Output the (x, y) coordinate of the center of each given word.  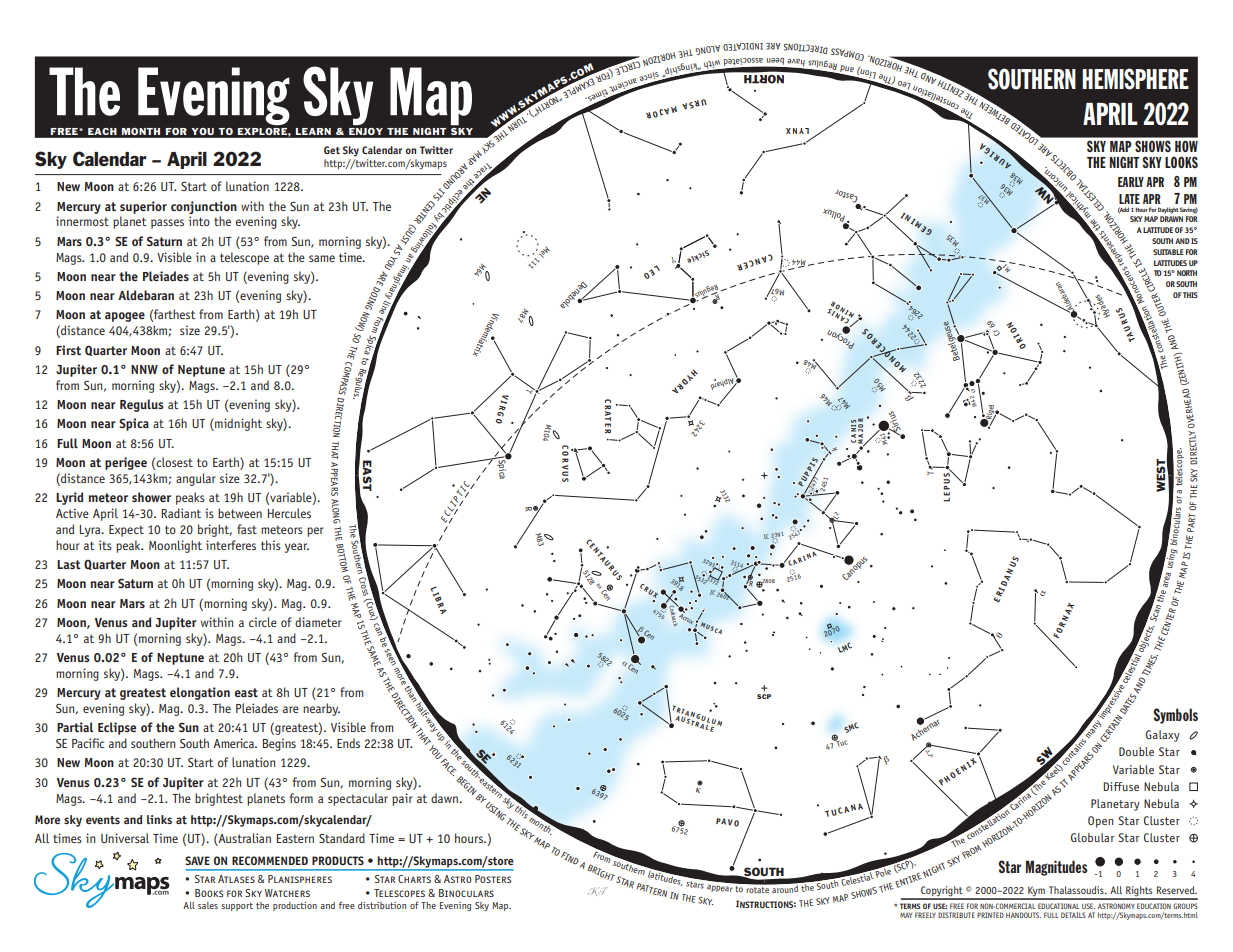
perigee (126, 463)
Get (332, 150)
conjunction (204, 207)
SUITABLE (1168, 252)
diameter (318, 622)
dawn (445, 798)
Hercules (289, 513)
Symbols (1175, 716)
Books (209, 893)
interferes (231, 545)
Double (1136, 751)
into (199, 221)
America (234, 743)
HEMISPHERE (1135, 79)
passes (167, 224)
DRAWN (1171, 219)
